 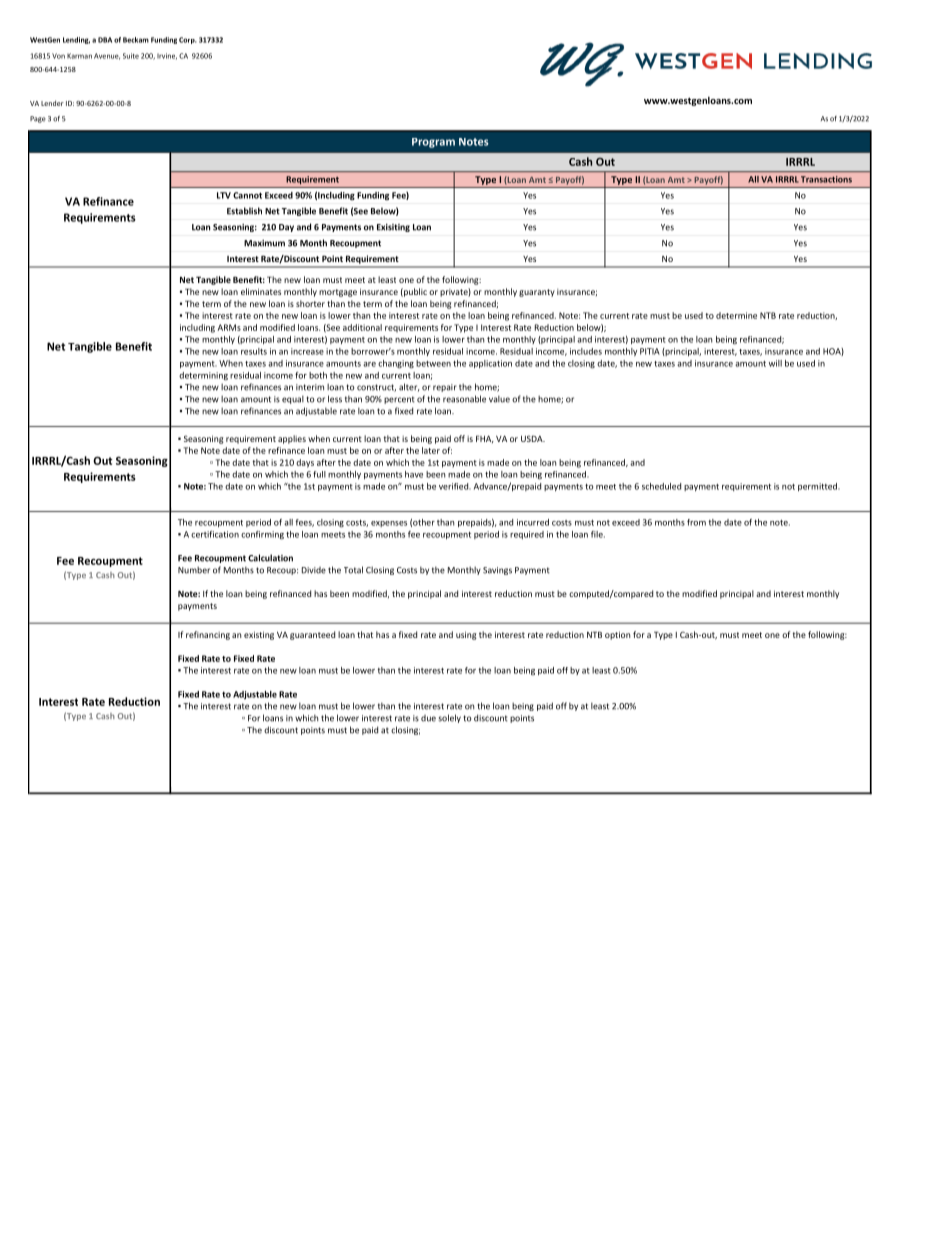 I want to click on results, so click(x=254, y=351).
